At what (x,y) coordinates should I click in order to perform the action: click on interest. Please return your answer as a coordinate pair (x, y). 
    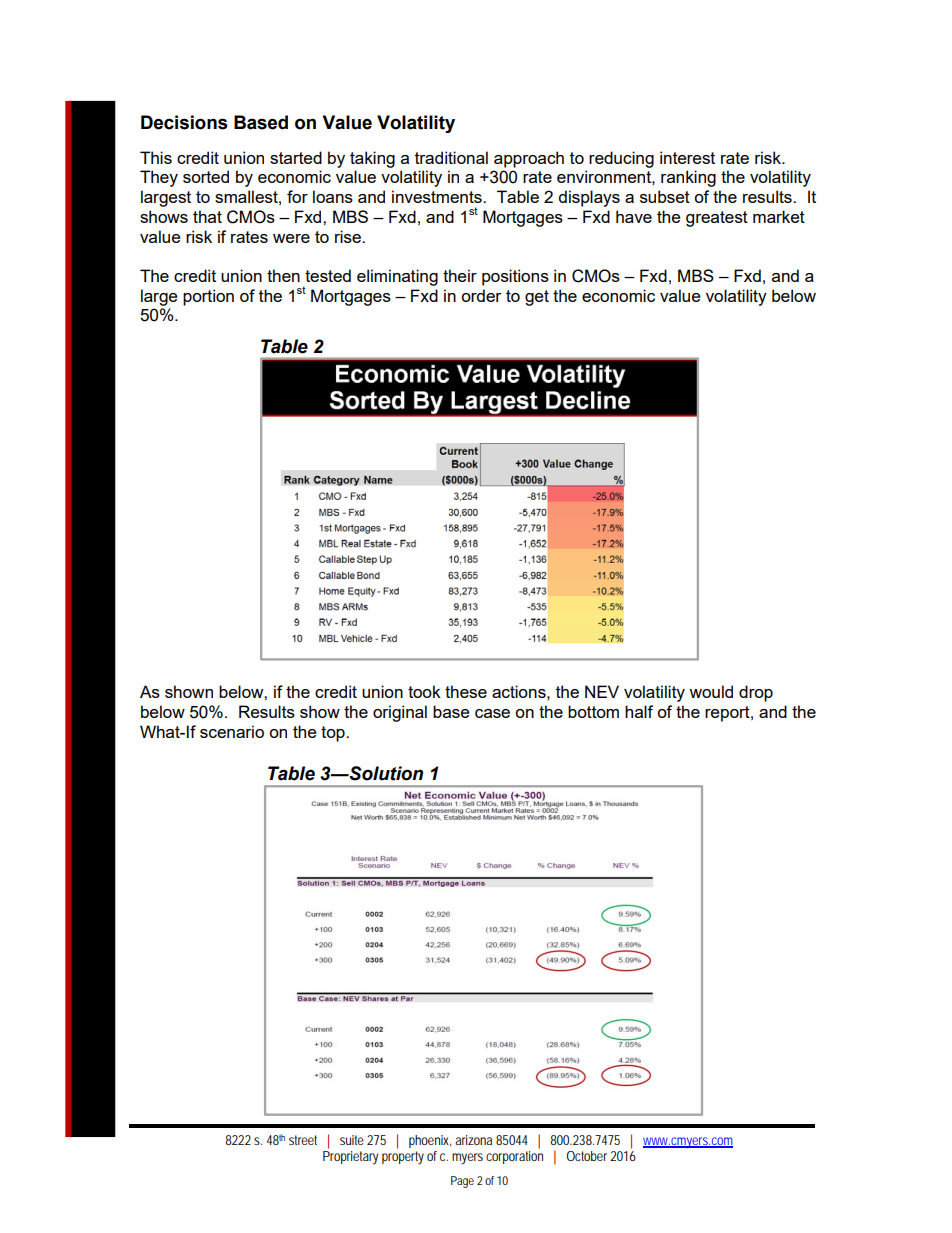
    Looking at the image, I should click on (687, 157).
